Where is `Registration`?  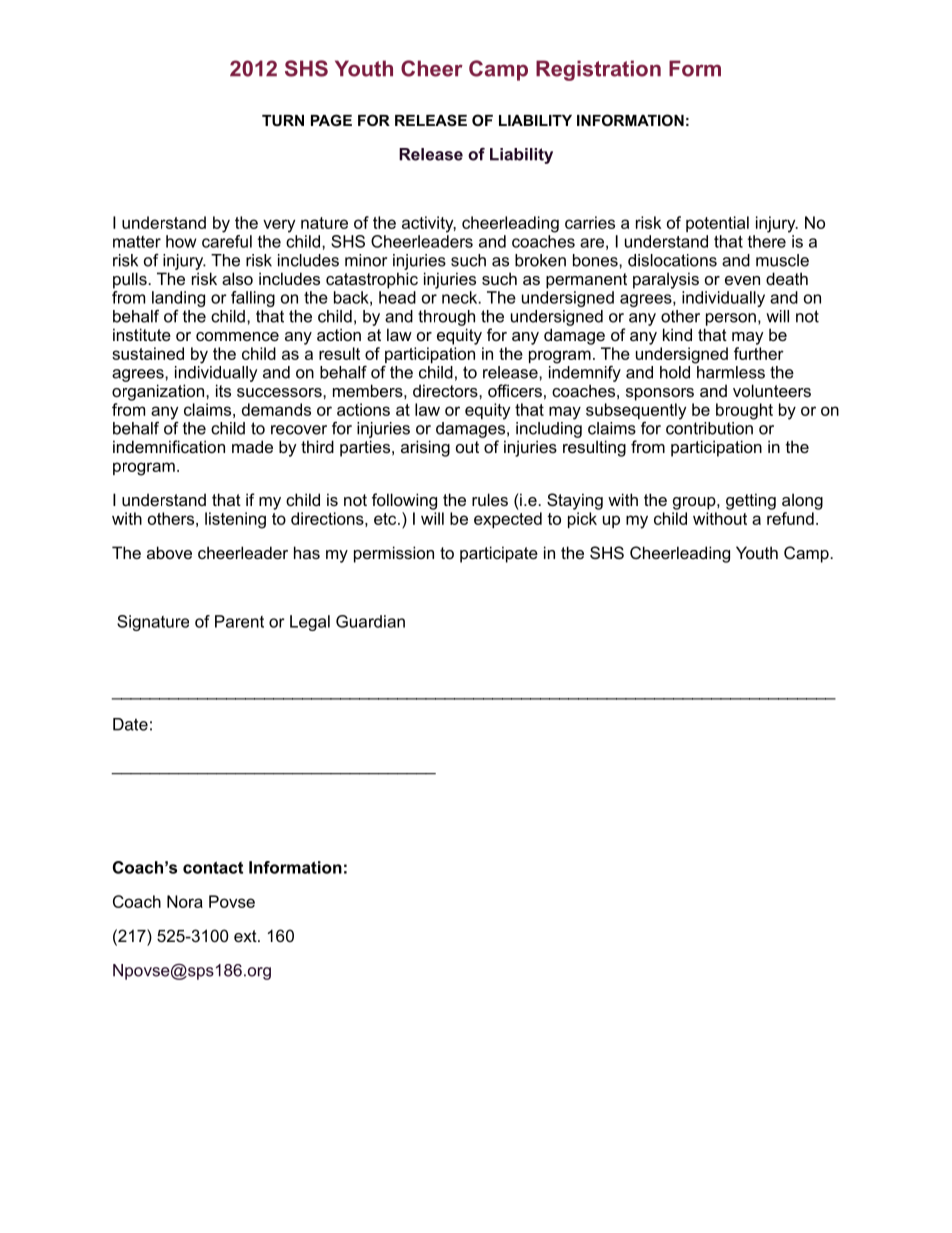 Registration is located at coordinates (598, 70).
